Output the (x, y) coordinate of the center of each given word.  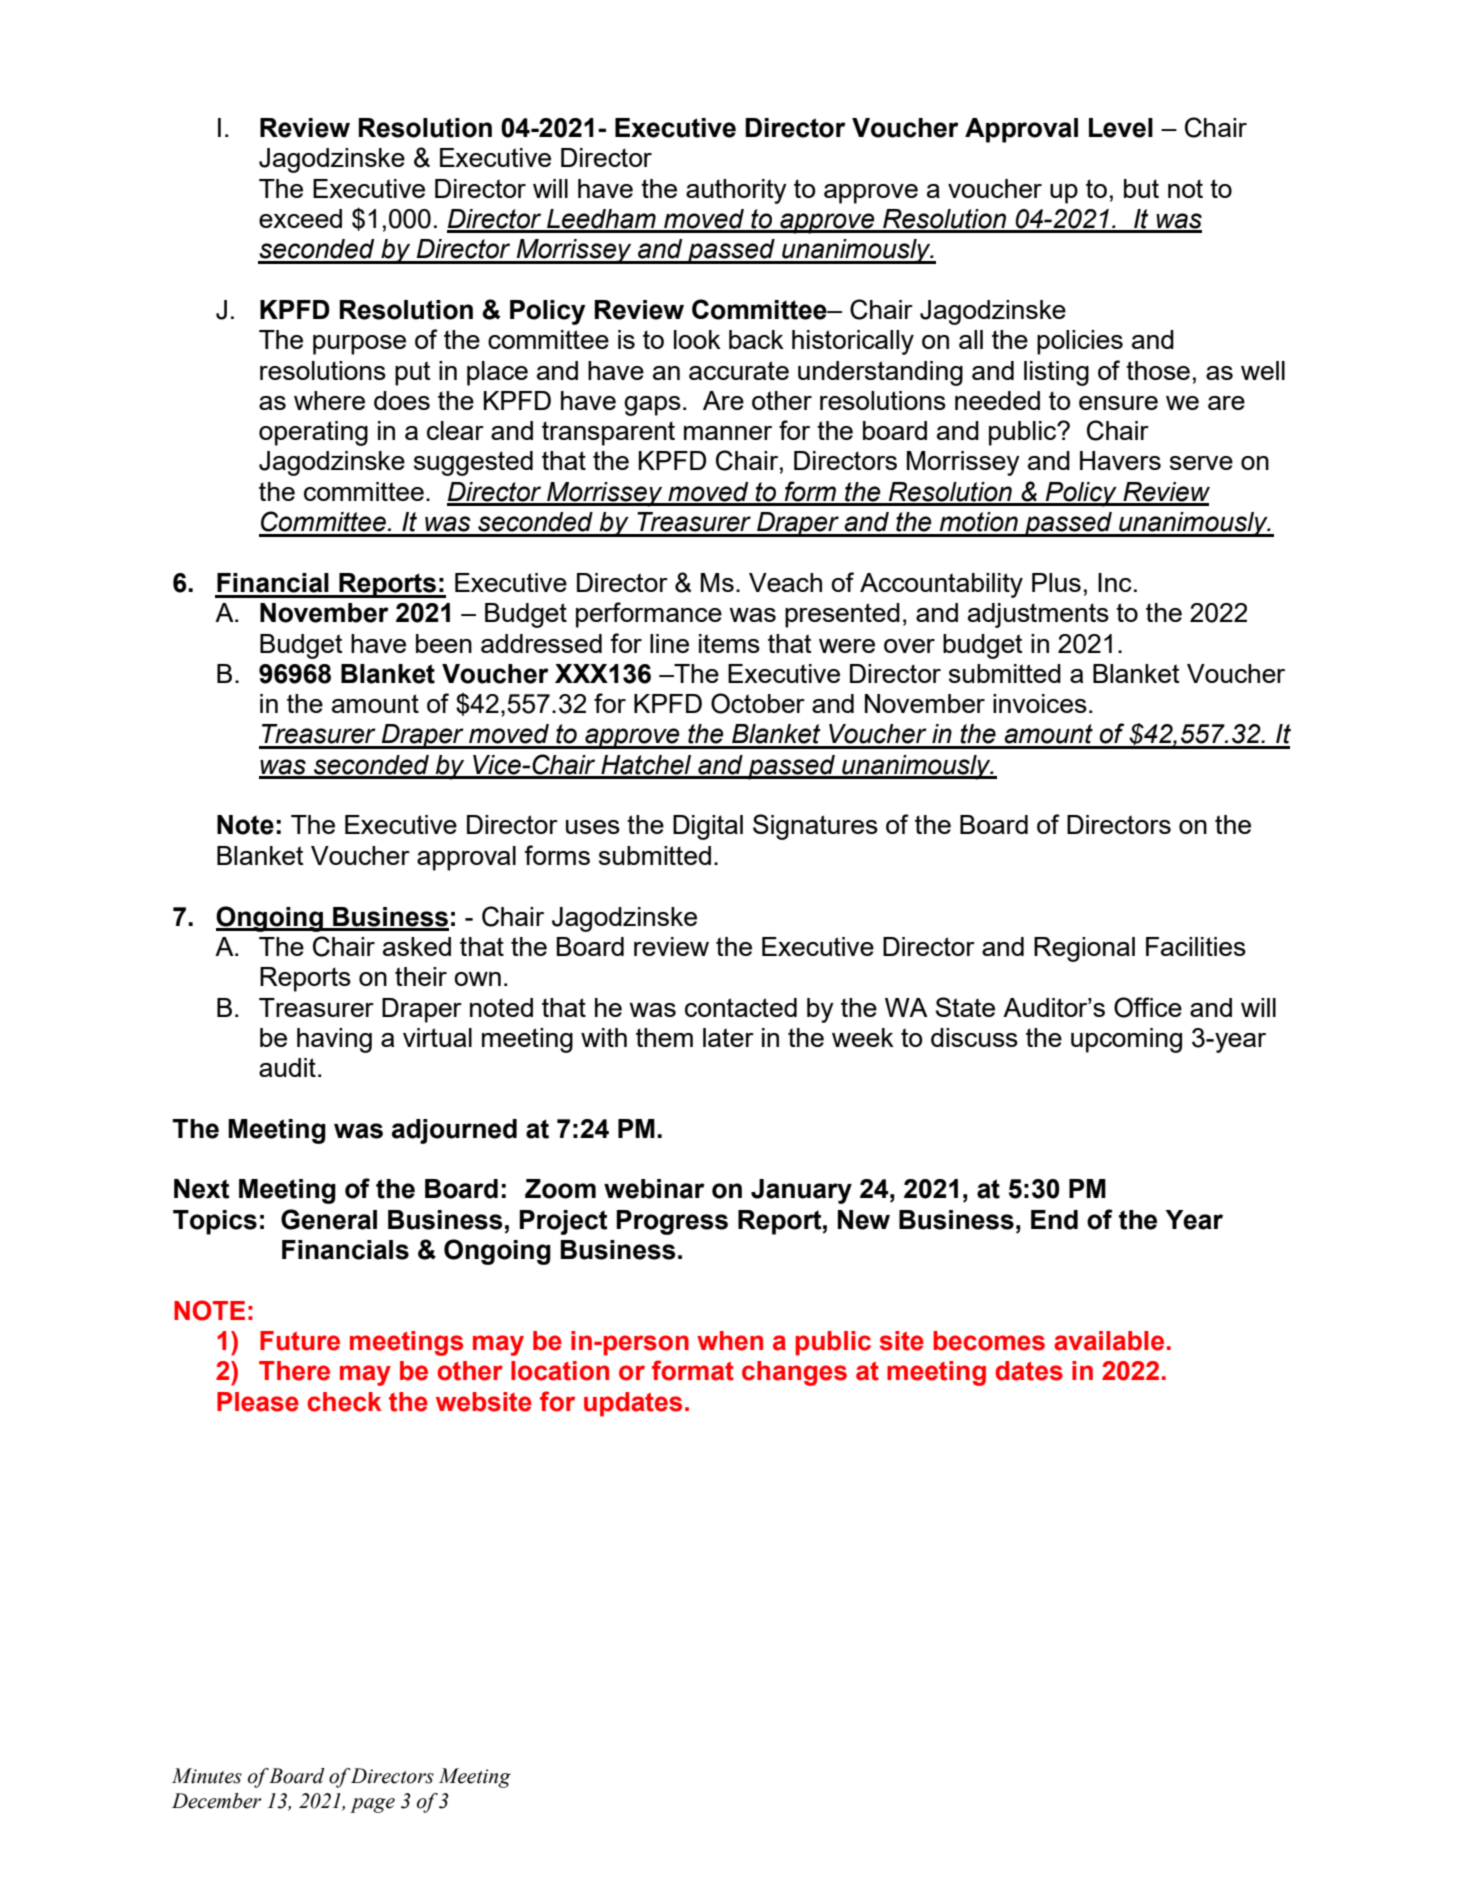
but (1141, 188)
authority (736, 191)
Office (1148, 1007)
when (730, 1341)
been (444, 643)
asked (417, 946)
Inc (1115, 582)
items (729, 643)
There (294, 1371)
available (1109, 1341)
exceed (300, 218)
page (372, 1805)
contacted (741, 1007)
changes (794, 1373)
